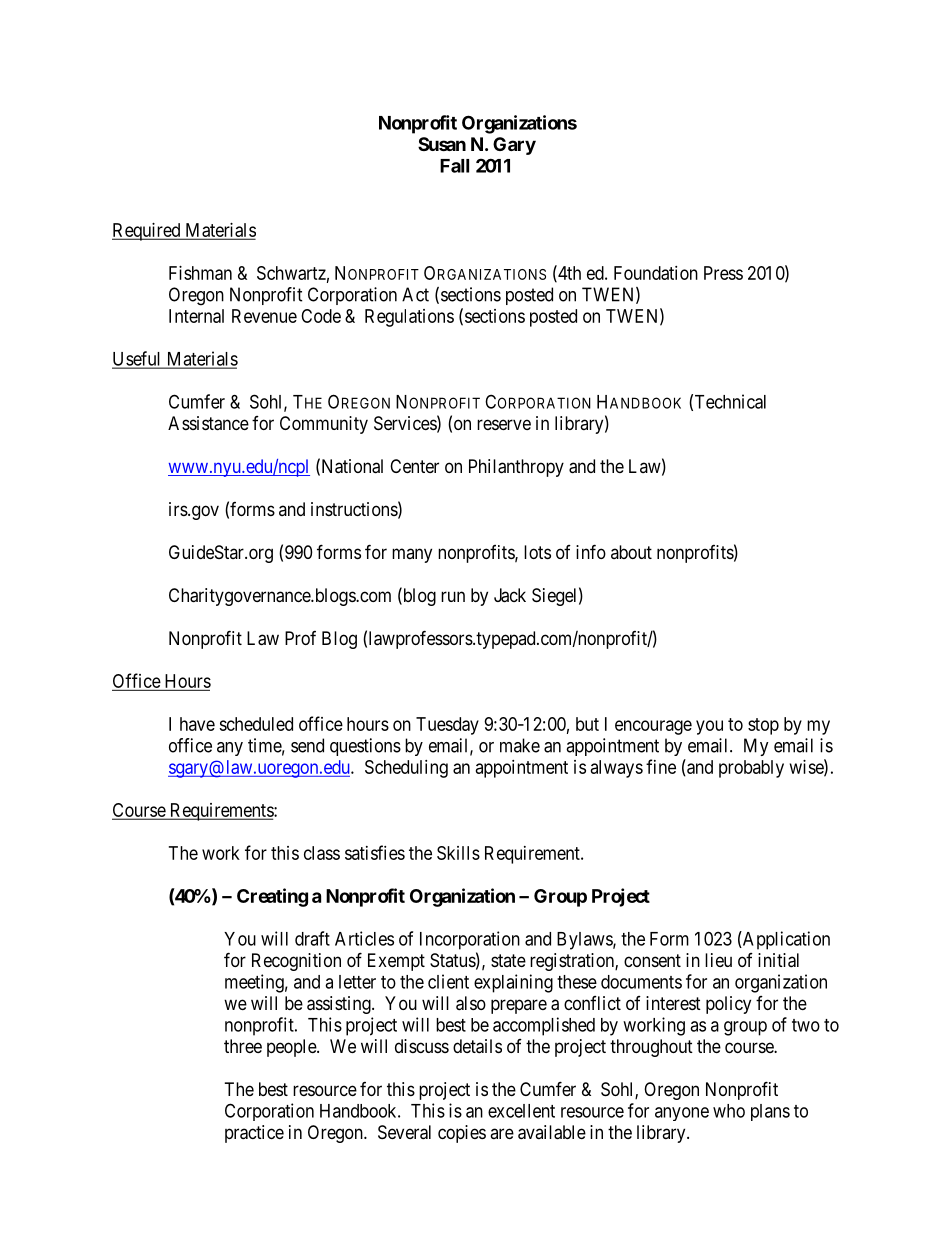 The width and height of the image is (952, 1233). Describe the element at coordinates (254, 1134) in the image. I see `practice` at that location.
